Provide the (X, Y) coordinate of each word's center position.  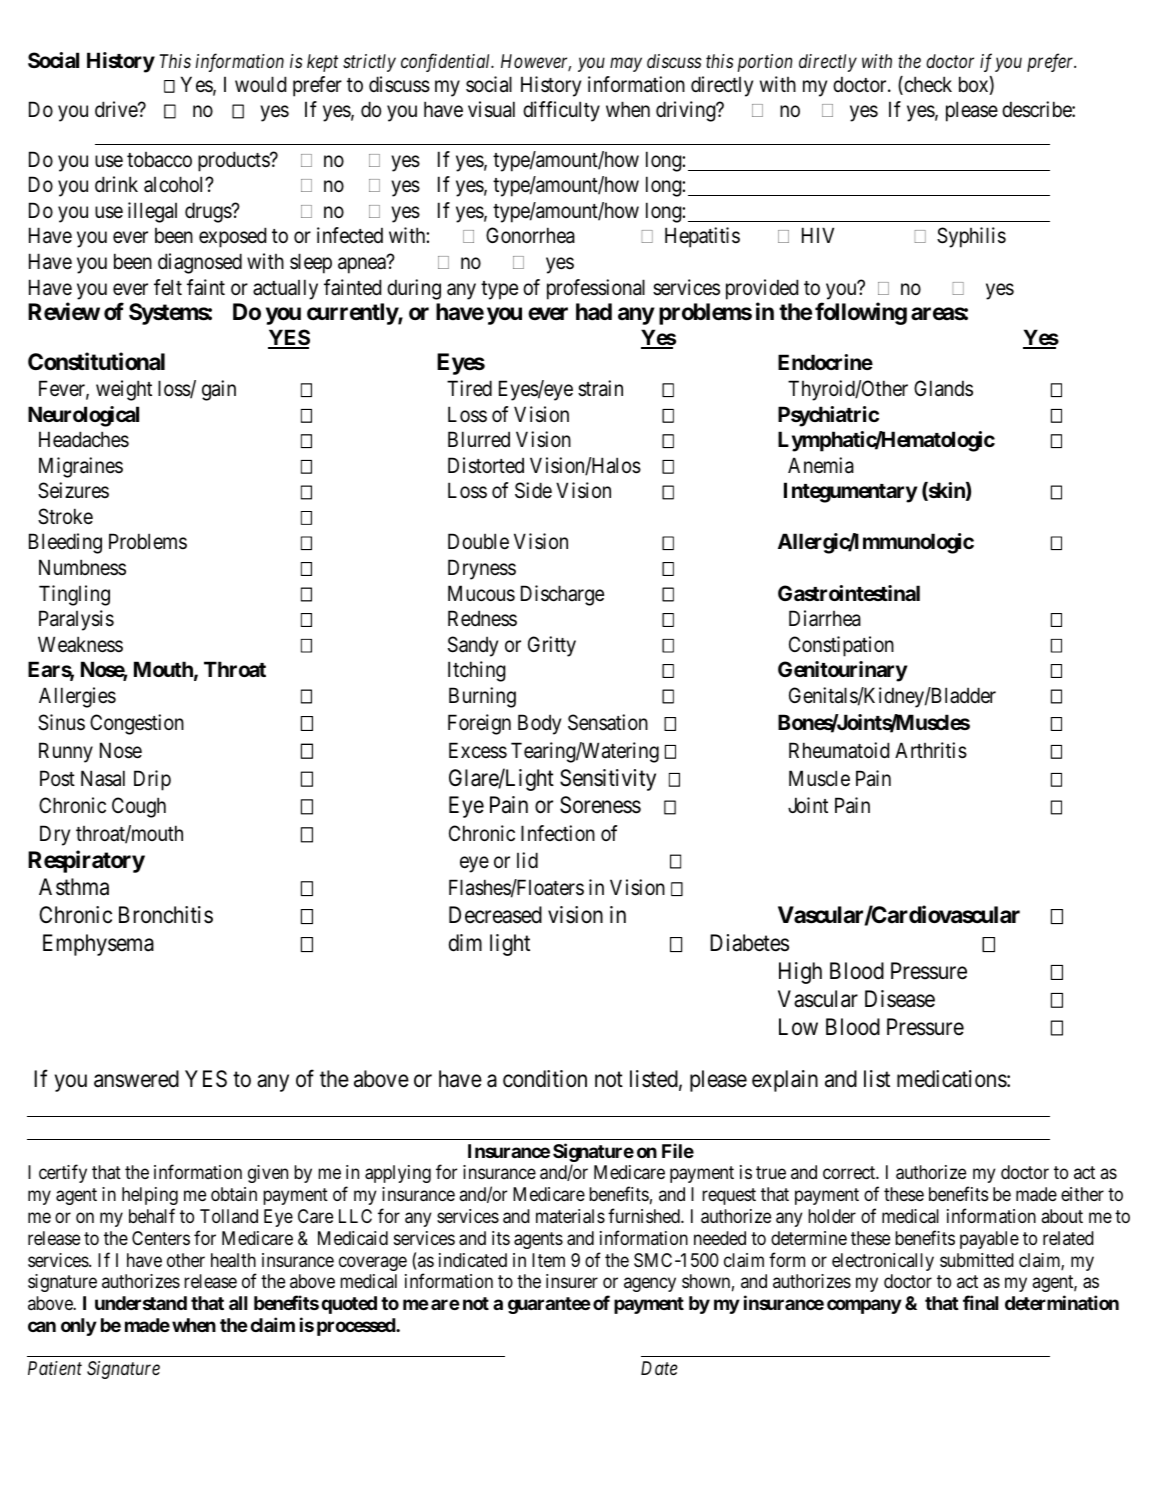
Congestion (137, 724)
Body (539, 724)
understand (141, 1303)
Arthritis (931, 750)
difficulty (561, 111)
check (927, 85)
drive (117, 109)
